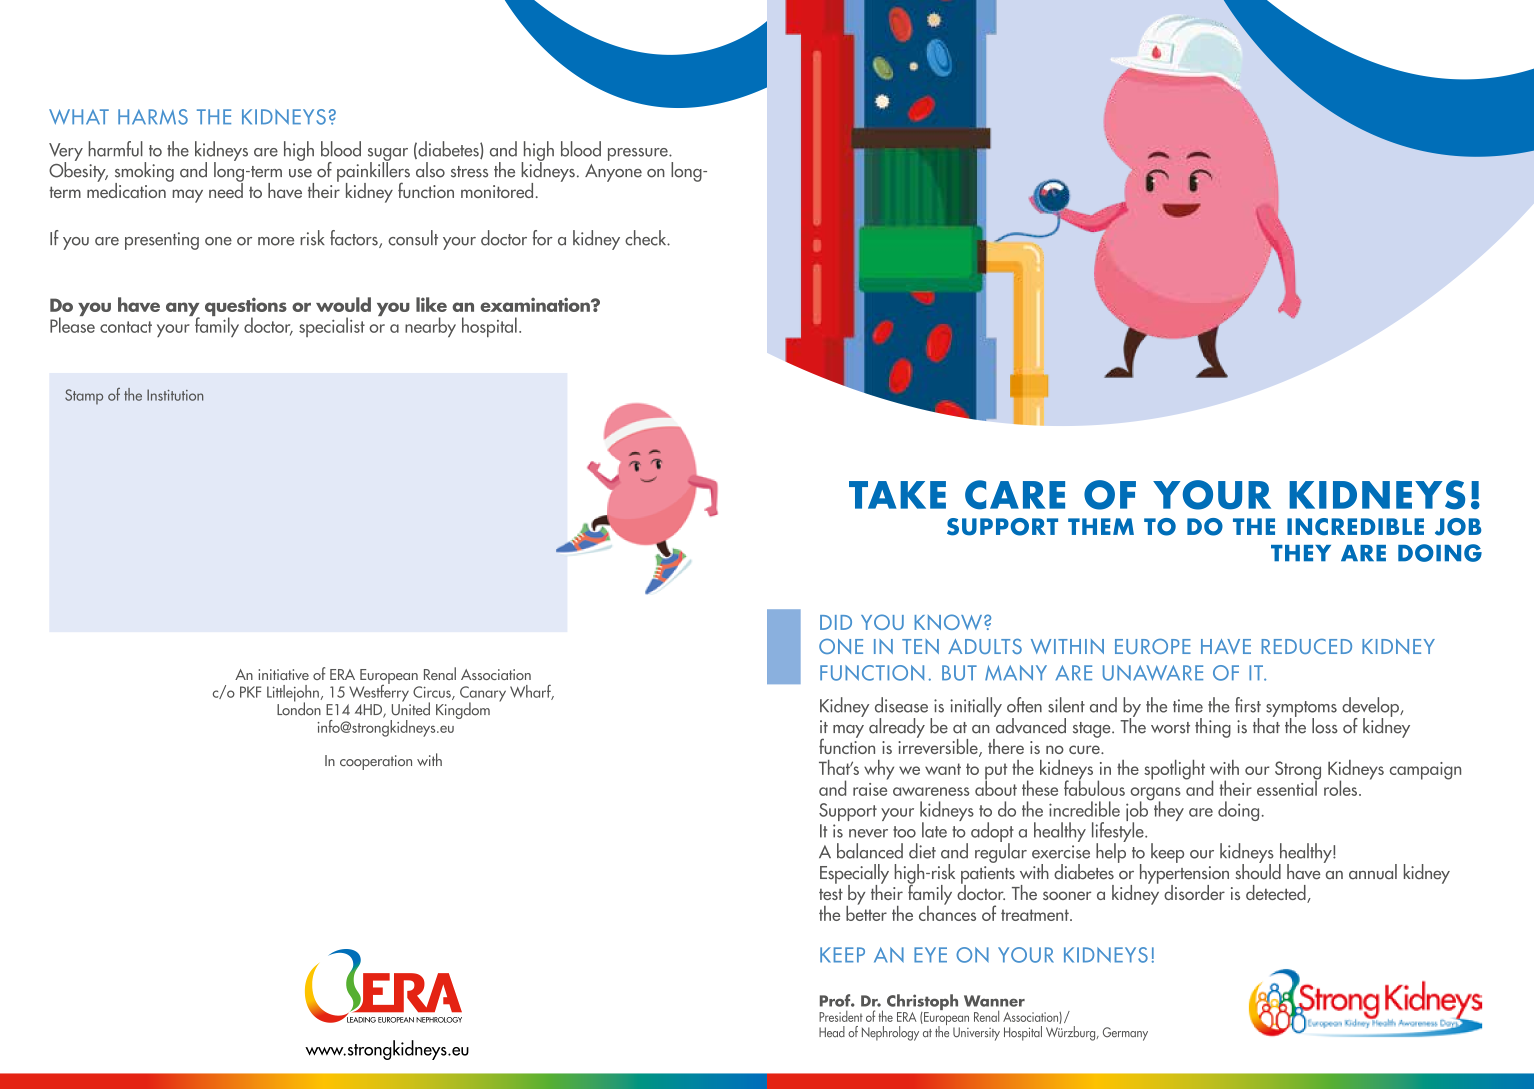  Describe the element at coordinates (832, 1032) in the page. I see `Head` at that location.
